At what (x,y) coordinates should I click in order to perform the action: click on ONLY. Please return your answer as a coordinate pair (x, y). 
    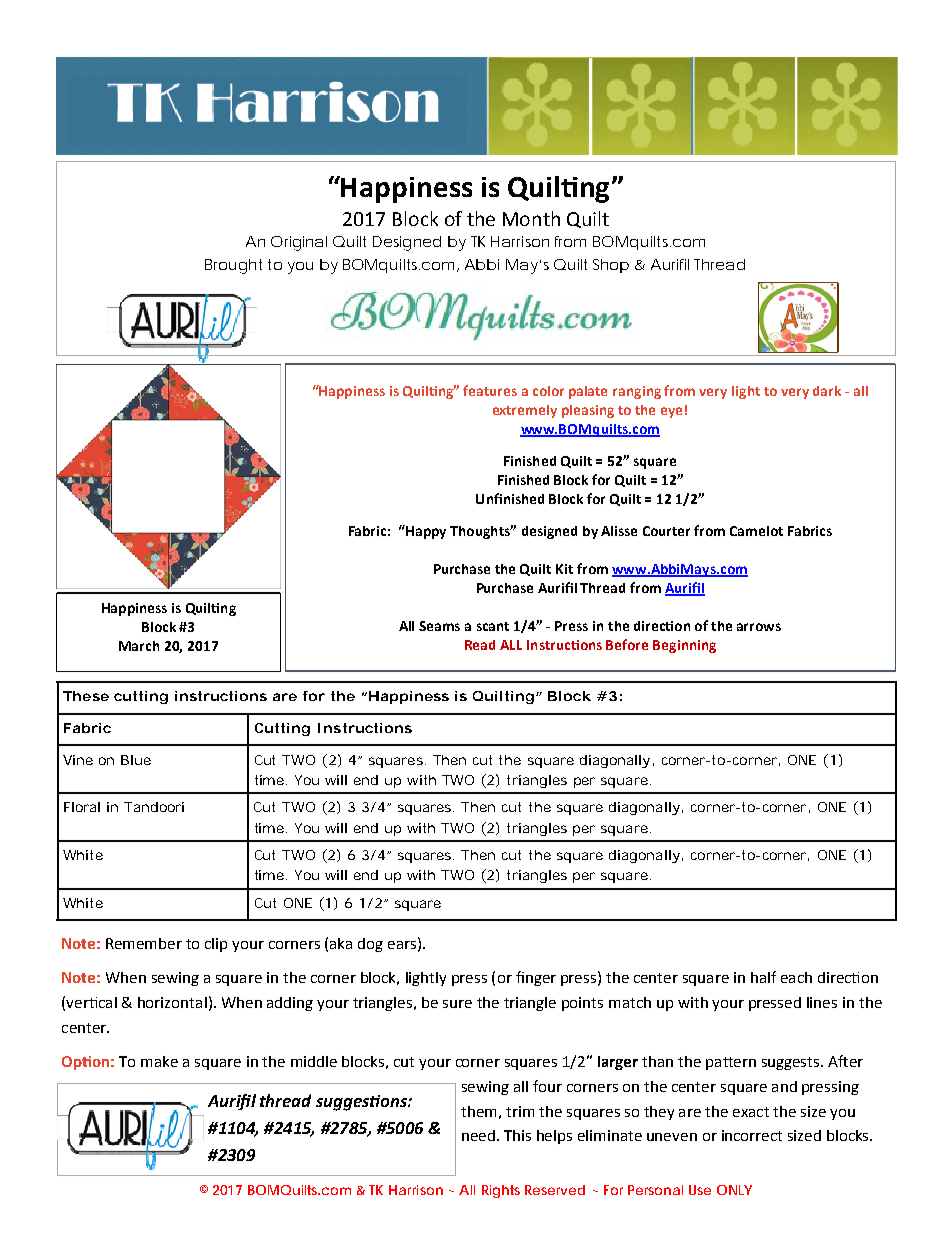
    Looking at the image, I should click on (734, 1190).
